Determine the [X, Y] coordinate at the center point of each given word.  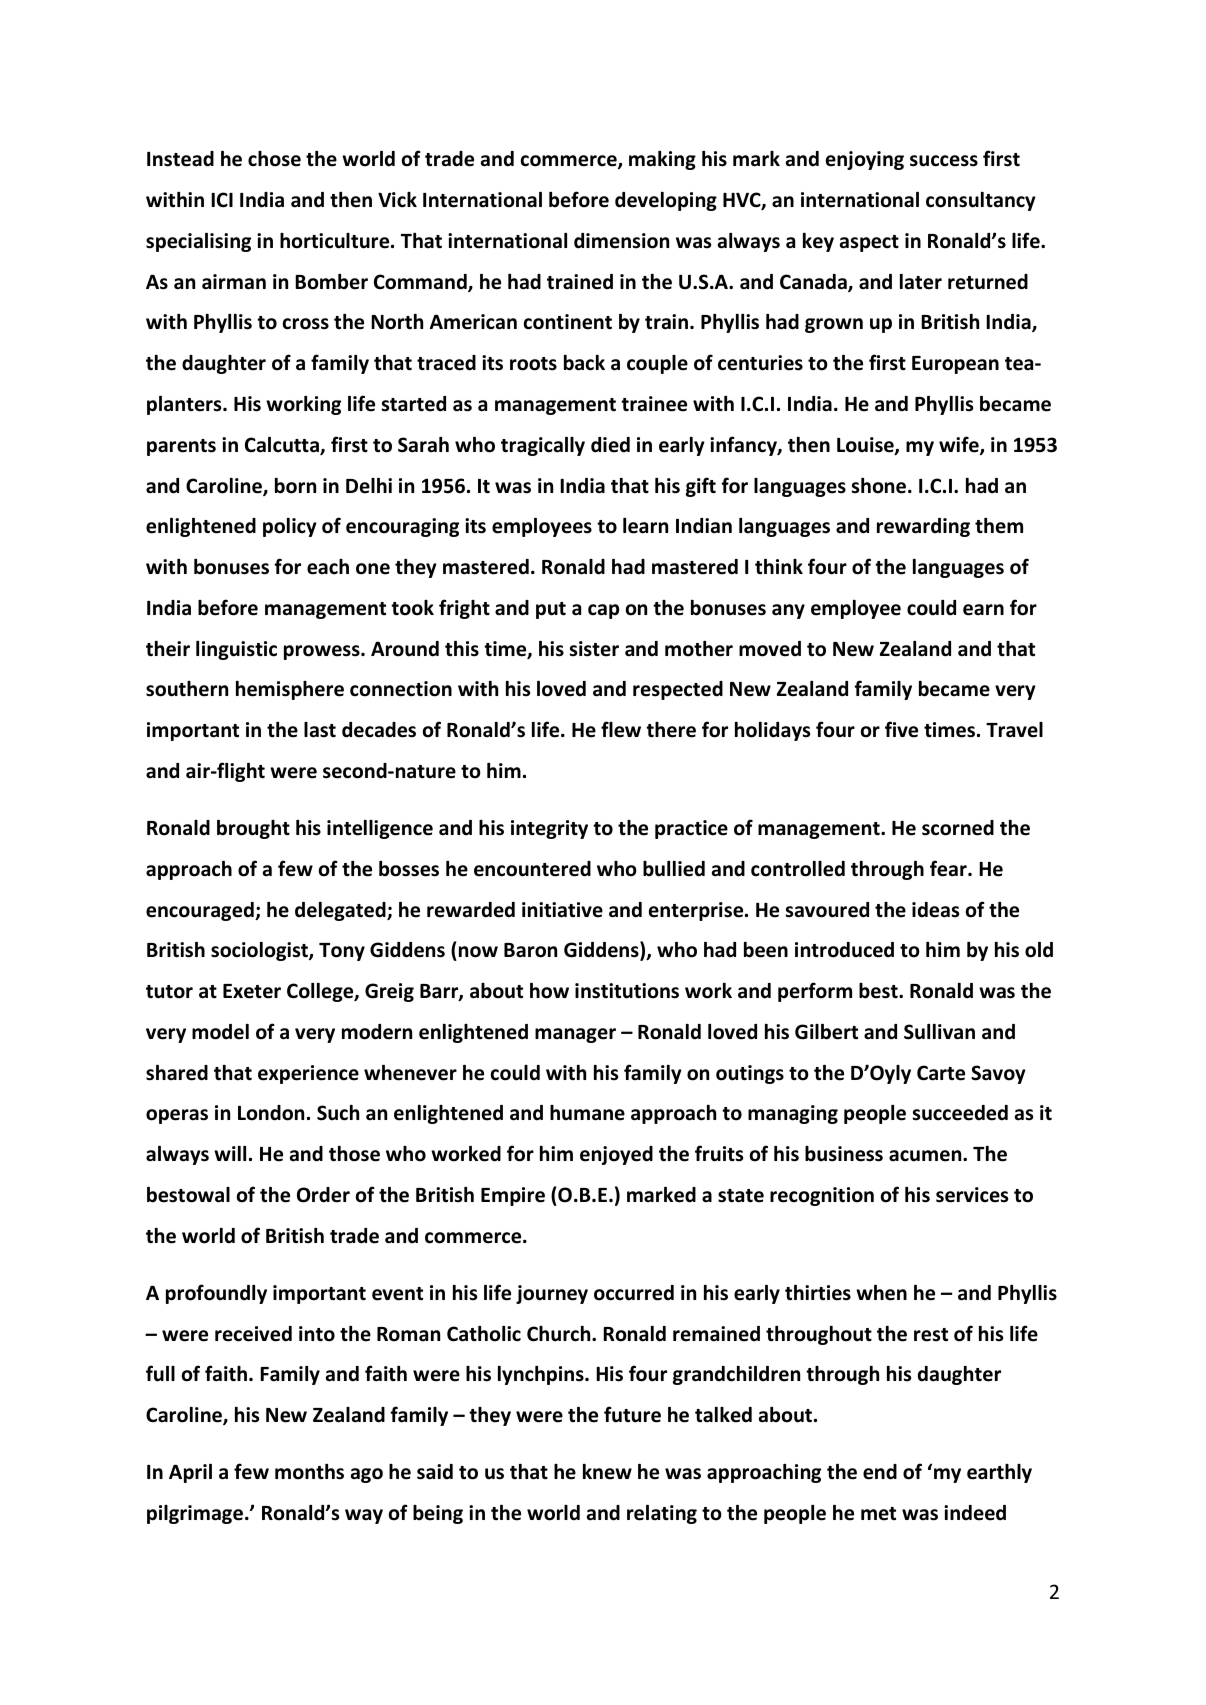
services [972, 1195]
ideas [935, 910]
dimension [621, 241]
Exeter [252, 991]
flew [621, 729]
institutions [627, 991]
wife [960, 445]
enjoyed [616, 1155]
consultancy [981, 201]
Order [323, 1195]
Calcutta [283, 446]
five [901, 729]
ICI [222, 200]
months [309, 1472]
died [610, 445]
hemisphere [290, 690]
